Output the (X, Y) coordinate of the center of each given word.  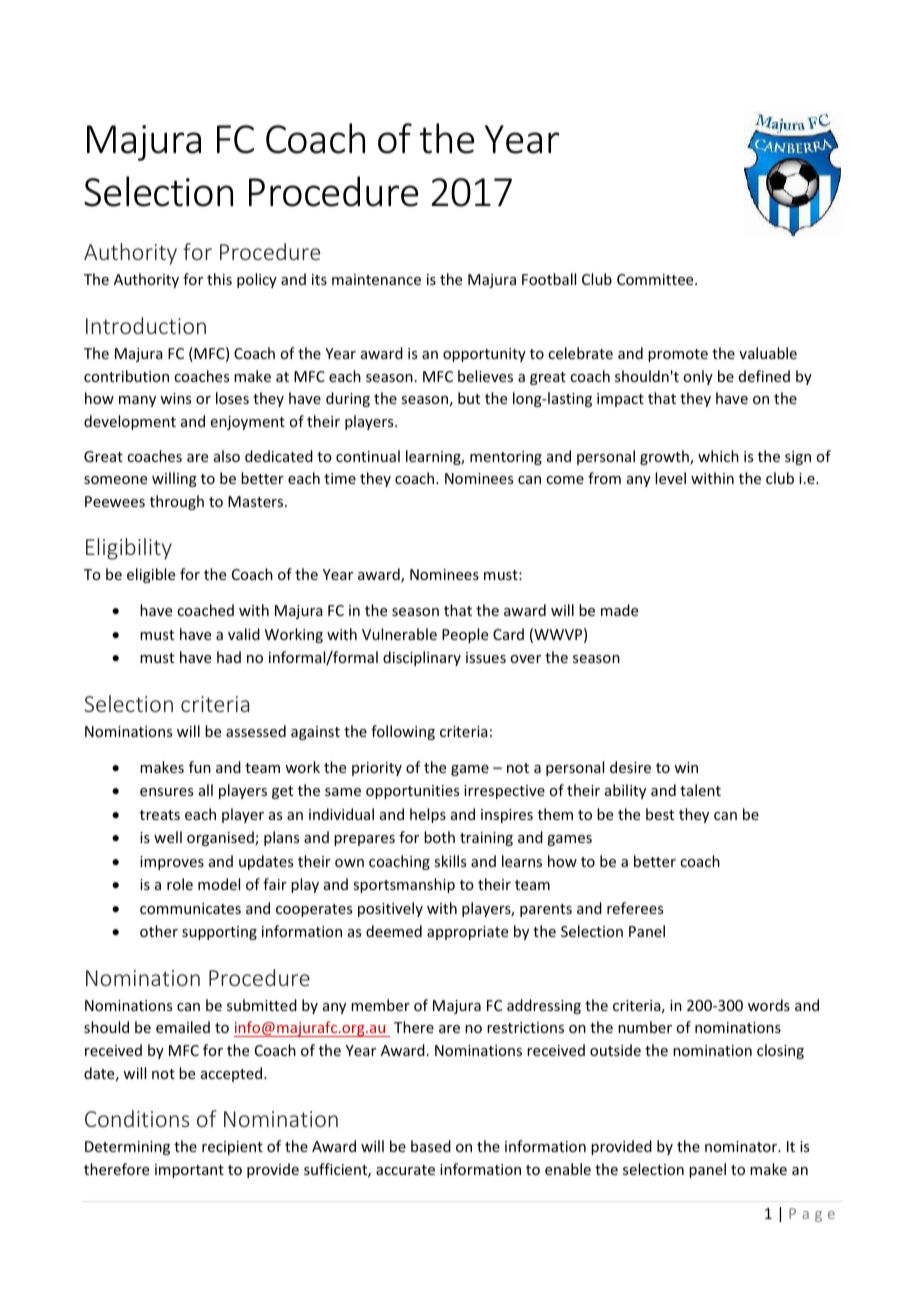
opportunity (484, 355)
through (177, 502)
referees (635, 908)
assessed (256, 731)
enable (568, 1169)
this (219, 279)
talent (700, 790)
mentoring (506, 458)
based (431, 1146)
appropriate (467, 933)
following (403, 732)
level (670, 478)
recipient (232, 1148)
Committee (656, 279)
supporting (219, 933)
